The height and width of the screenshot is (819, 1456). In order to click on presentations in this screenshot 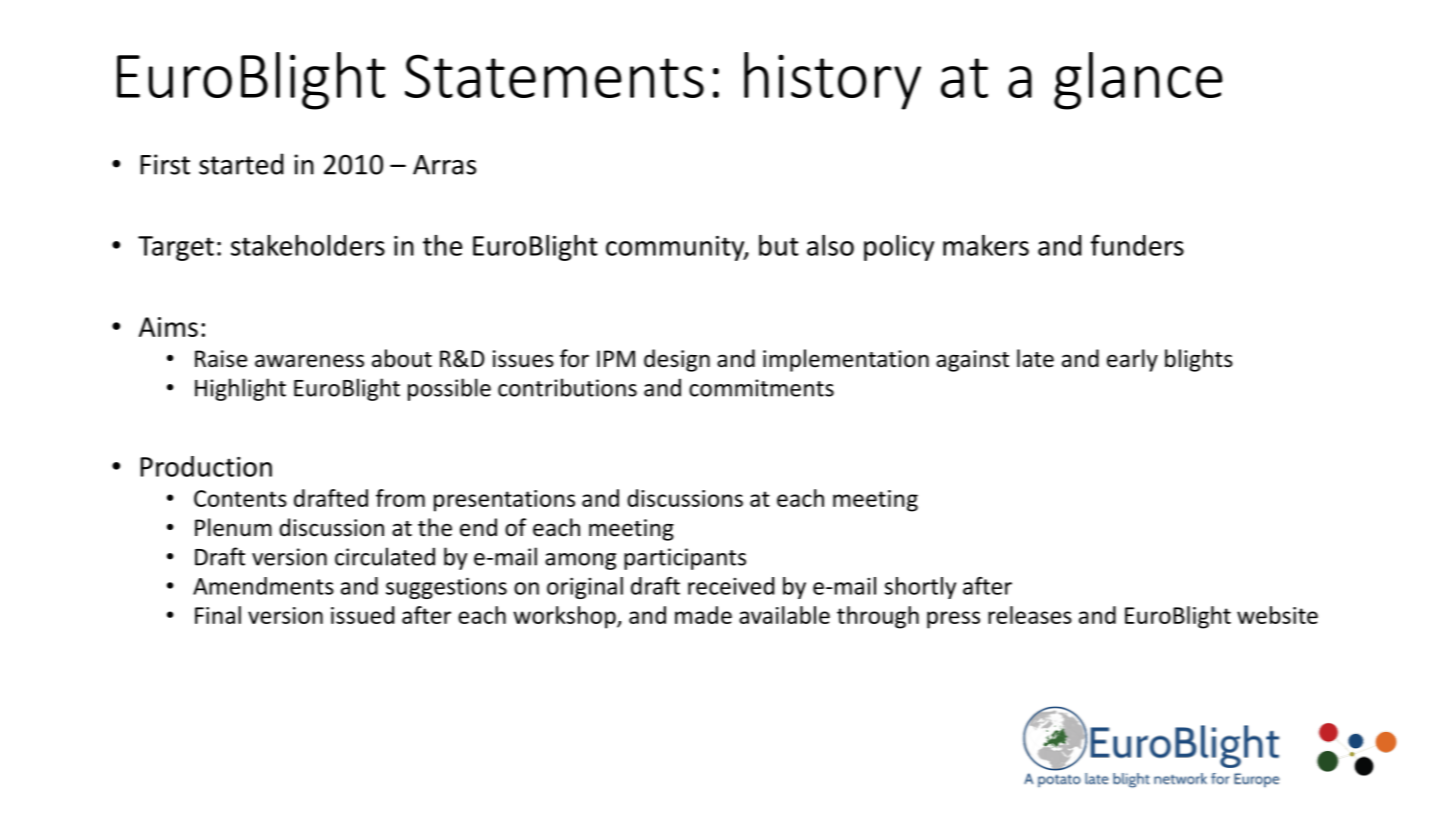, I will do `click(504, 501)`.
